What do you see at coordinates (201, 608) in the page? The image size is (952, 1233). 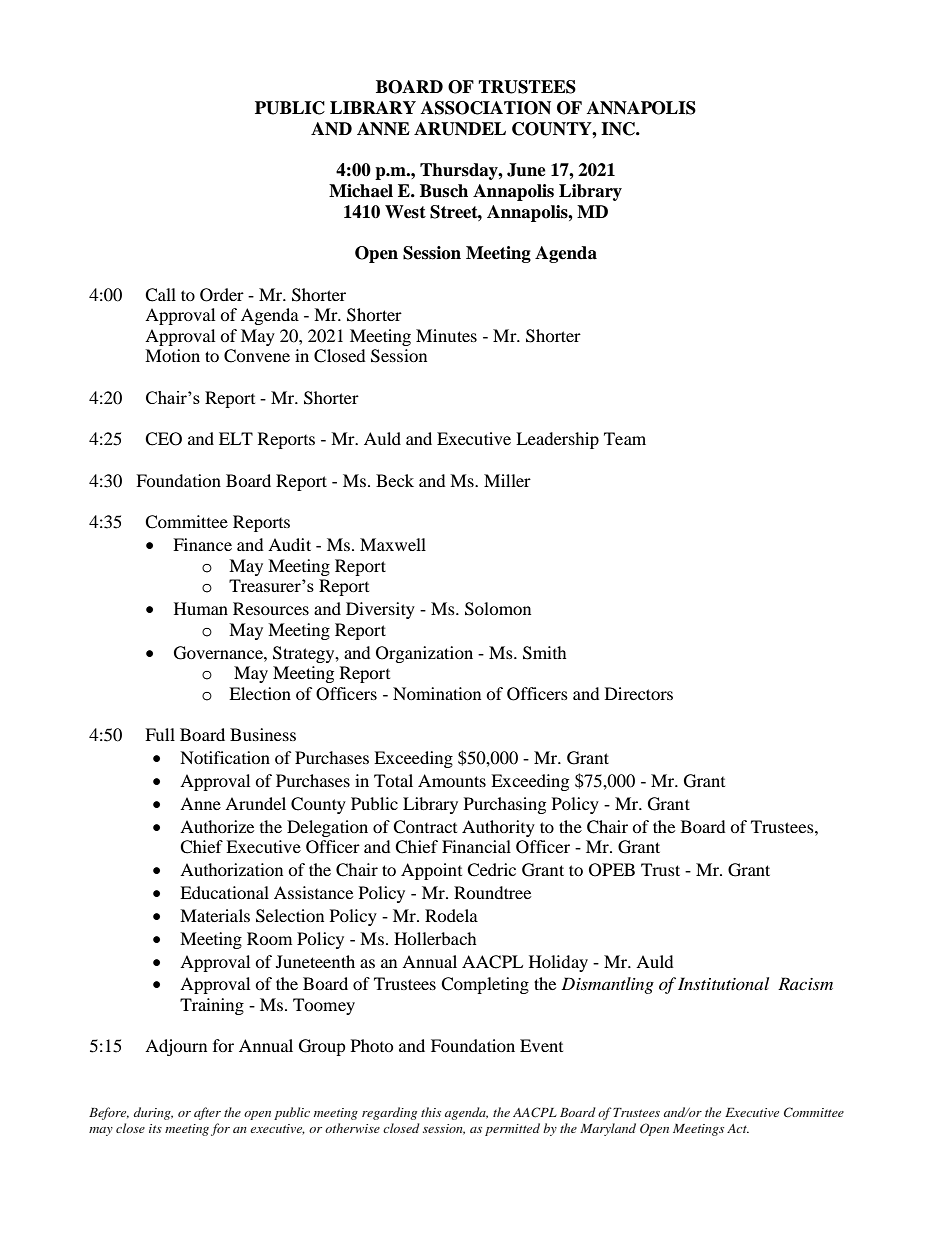 I see `Human` at bounding box center [201, 608].
